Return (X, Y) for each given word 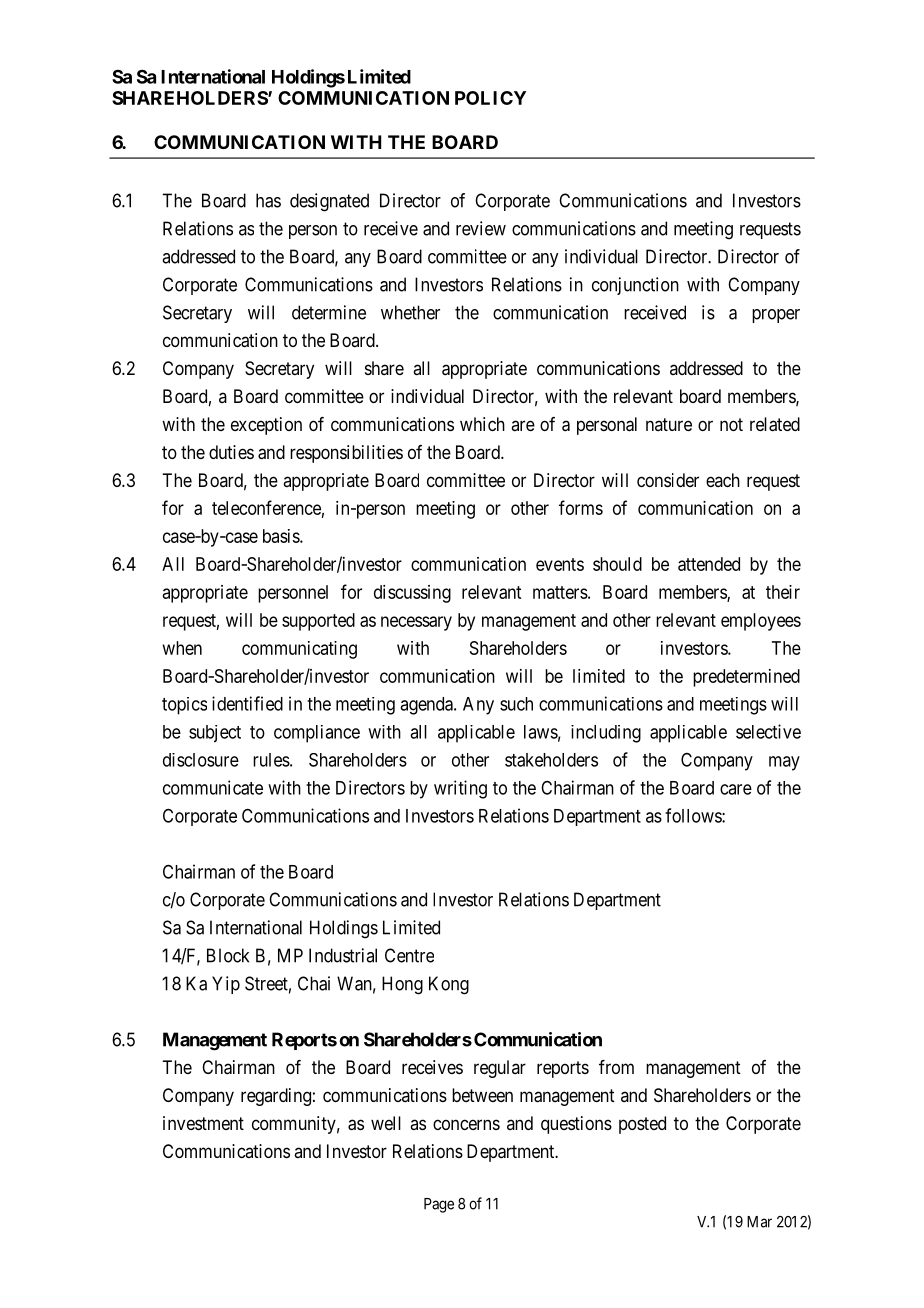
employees (761, 622)
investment (203, 1123)
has (268, 200)
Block (228, 955)
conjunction (635, 286)
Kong (449, 985)
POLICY (490, 98)
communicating (299, 650)
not (731, 424)
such (516, 704)
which (482, 424)
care (736, 789)
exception (266, 426)
